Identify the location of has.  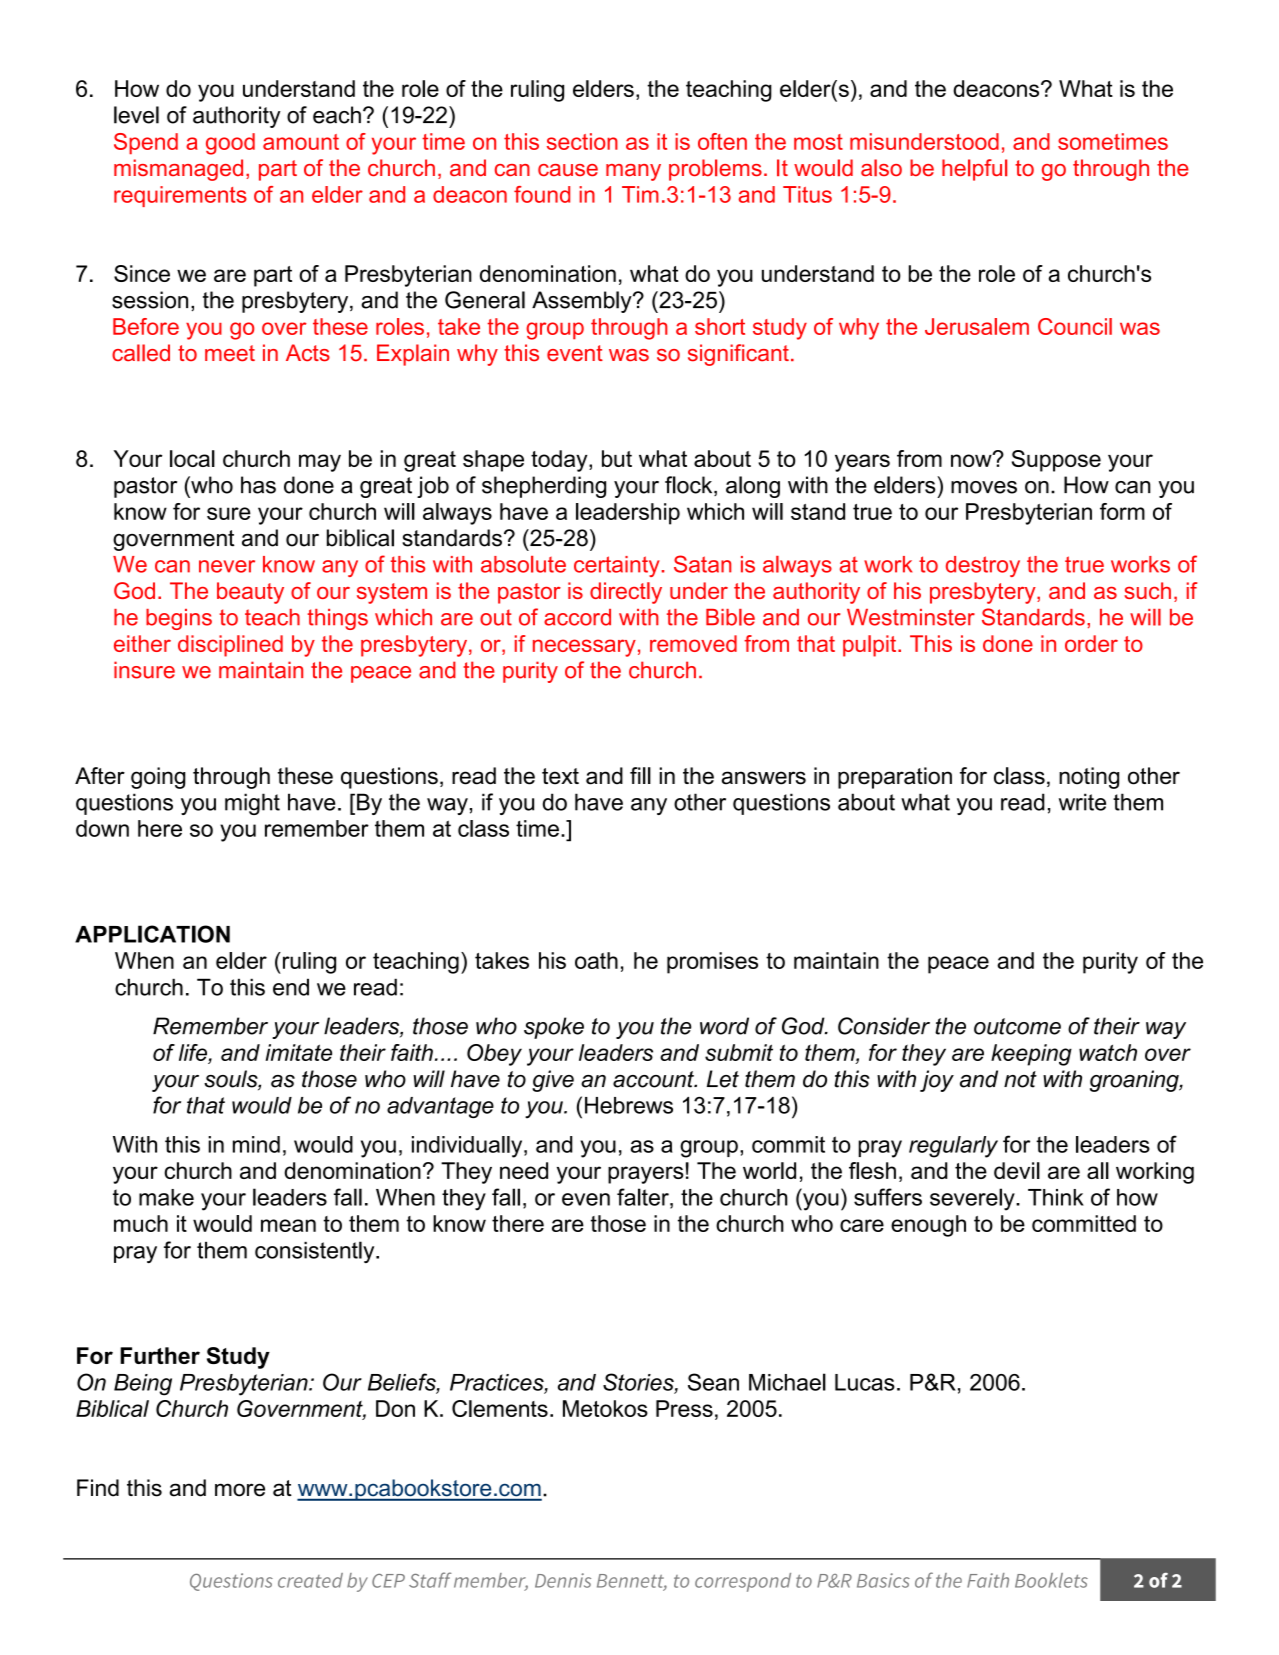
(258, 485).
